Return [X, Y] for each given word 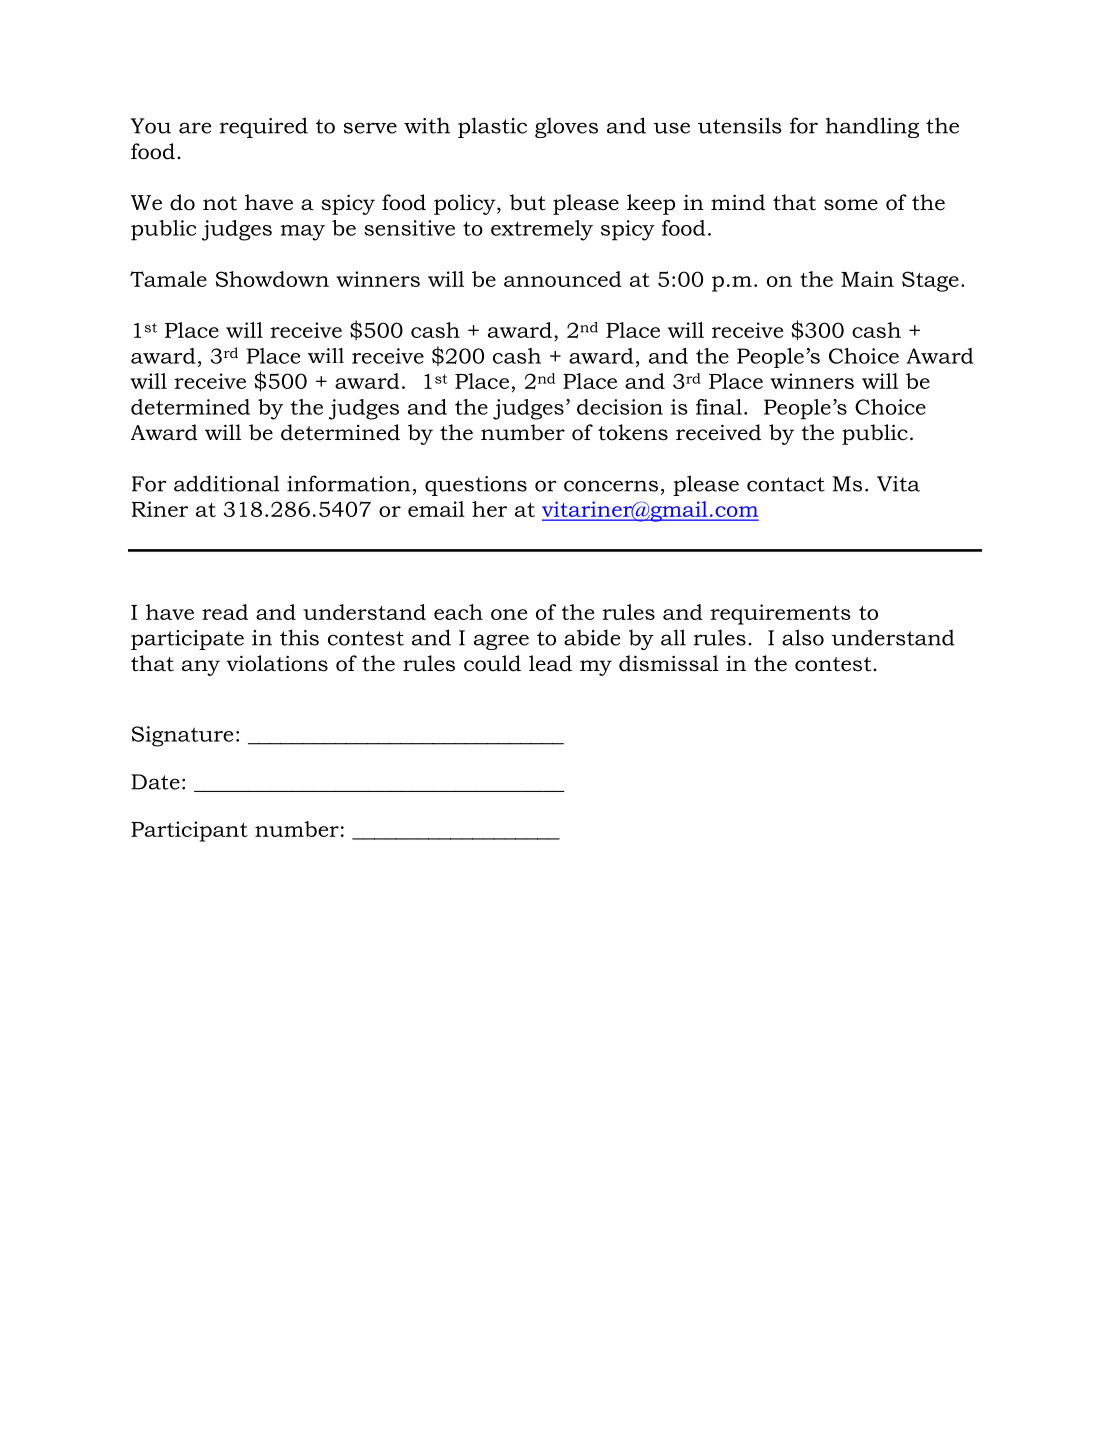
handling [872, 127]
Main [867, 279]
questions [476, 486]
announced [563, 279]
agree [501, 642]
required [264, 127]
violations [277, 663]
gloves [566, 127]
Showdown [272, 279]
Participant [189, 831]
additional [227, 483]
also [803, 637]
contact [786, 484]
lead [550, 663]
